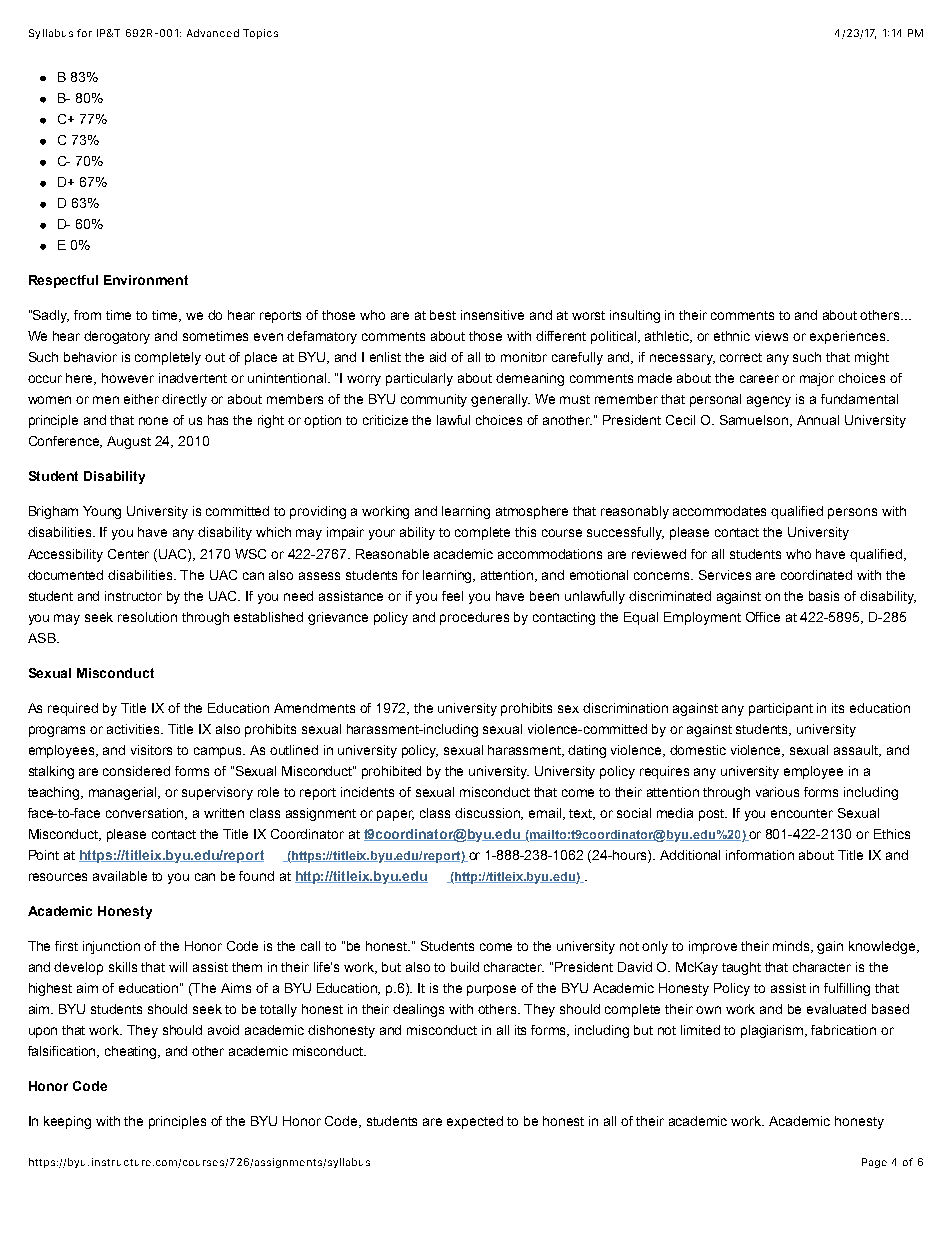 The height and width of the document is (1233, 952). Describe the element at coordinates (260, 34) in the document. I see `Topics` at that location.
